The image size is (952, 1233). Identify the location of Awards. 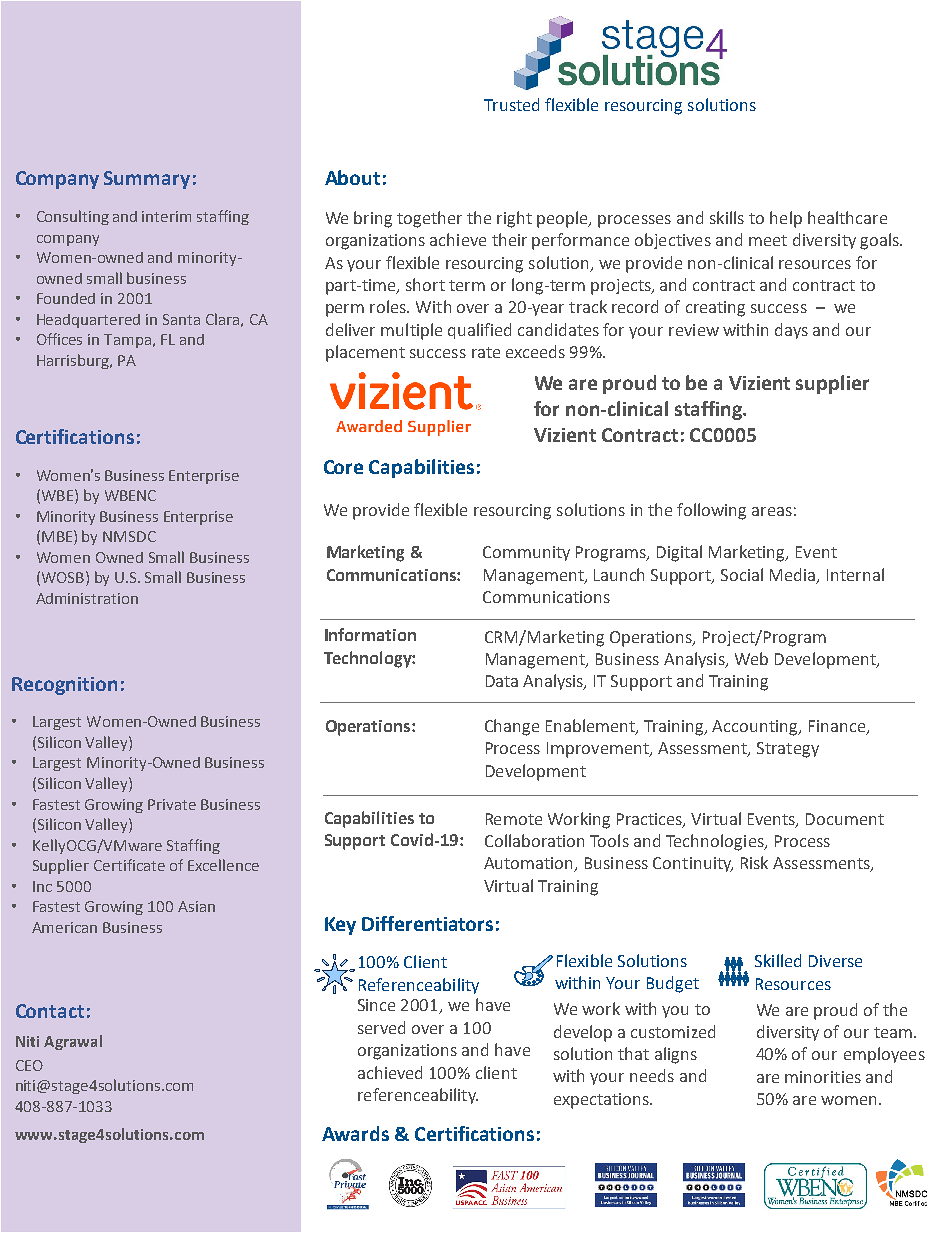
(355, 1133).
